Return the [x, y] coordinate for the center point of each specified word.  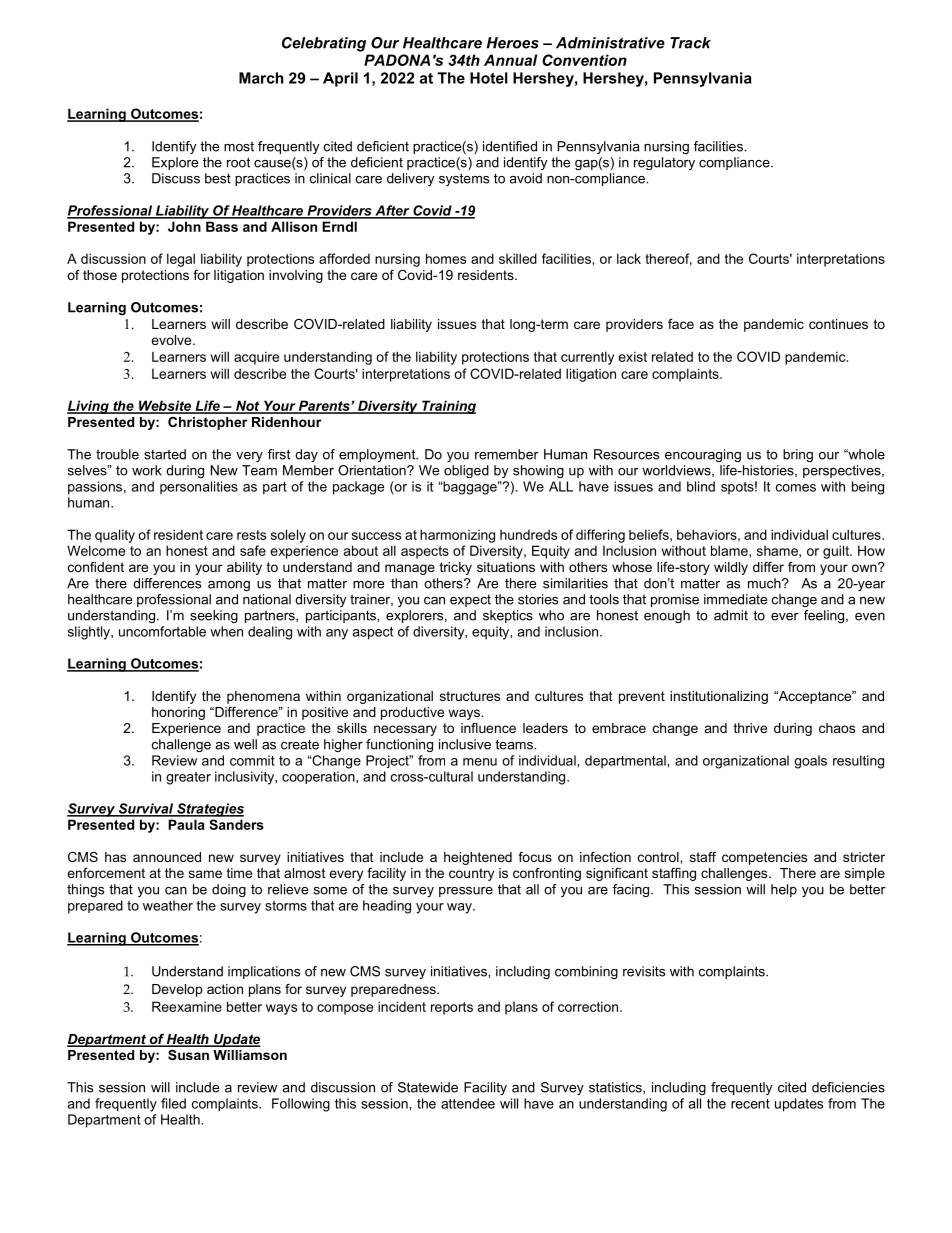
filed [173, 1103]
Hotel [489, 78]
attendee [468, 1103]
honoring [178, 713]
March [261, 78]
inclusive [465, 744]
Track [690, 43]
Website [165, 406]
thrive [750, 728]
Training [448, 407]
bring [798, 455]
